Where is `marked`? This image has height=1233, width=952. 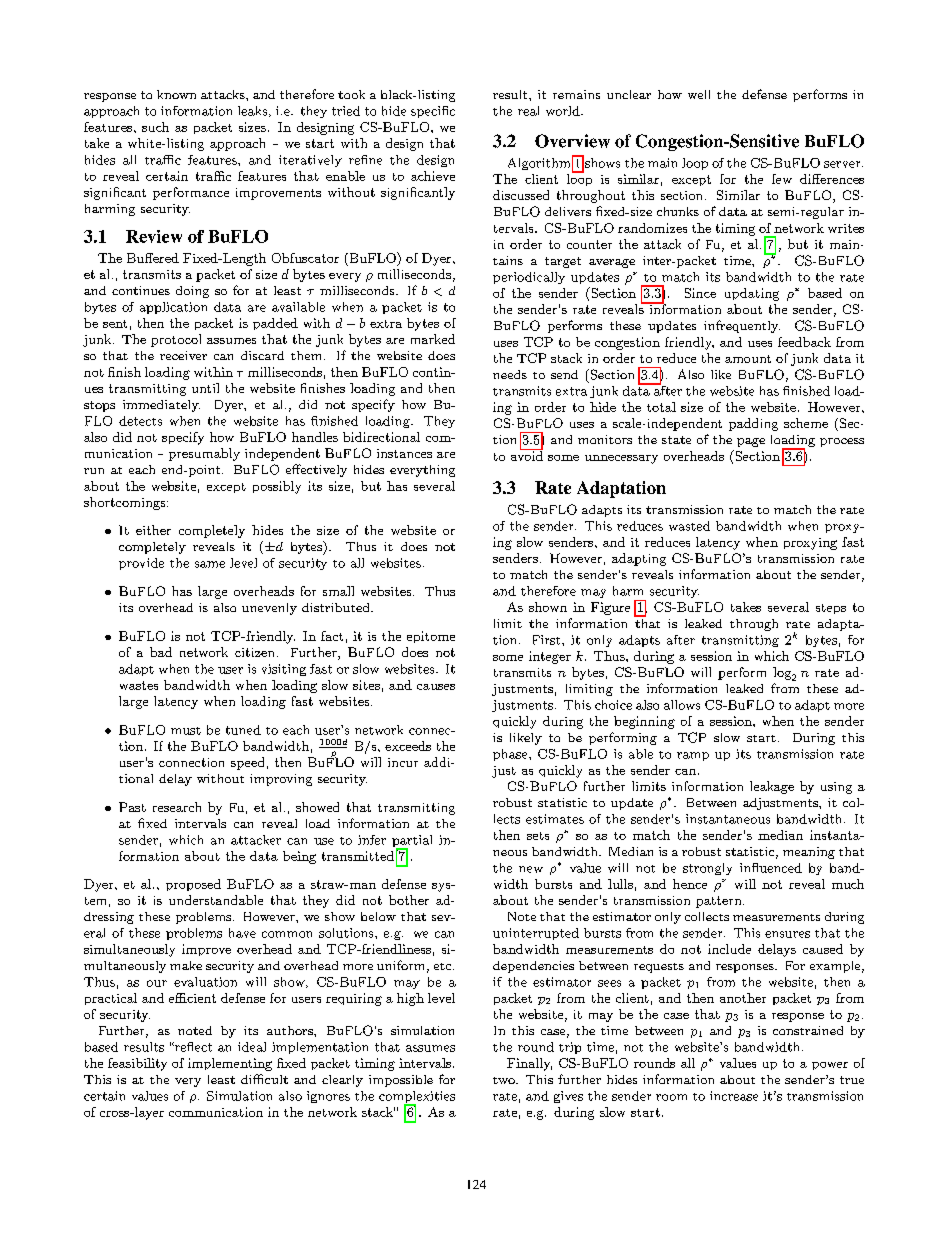
marked is located at coordinates (433, 339).
